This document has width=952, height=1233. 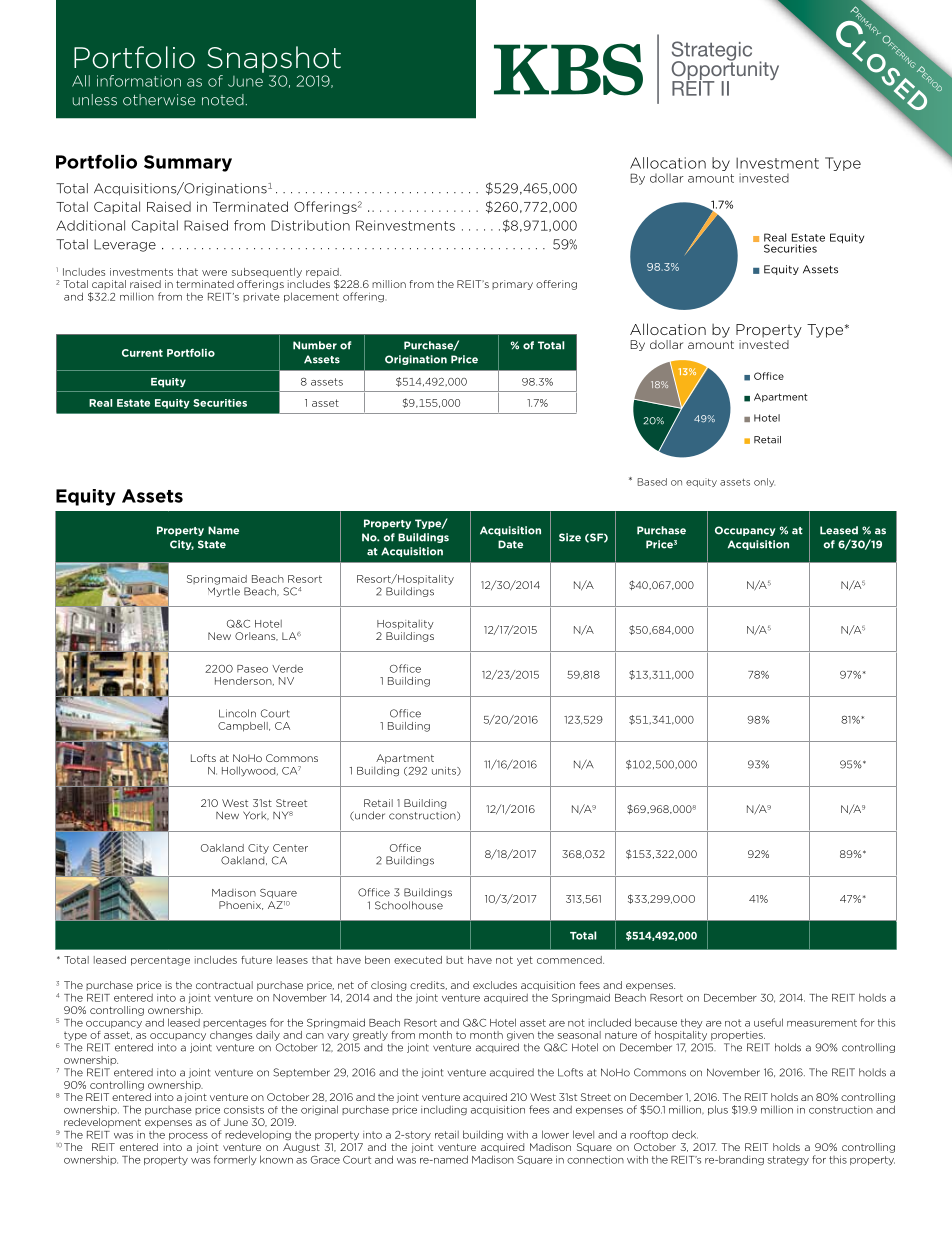 What do you see at coordinates (764, 482) in the document?
I see `only` at bounding box center [764, 482].
